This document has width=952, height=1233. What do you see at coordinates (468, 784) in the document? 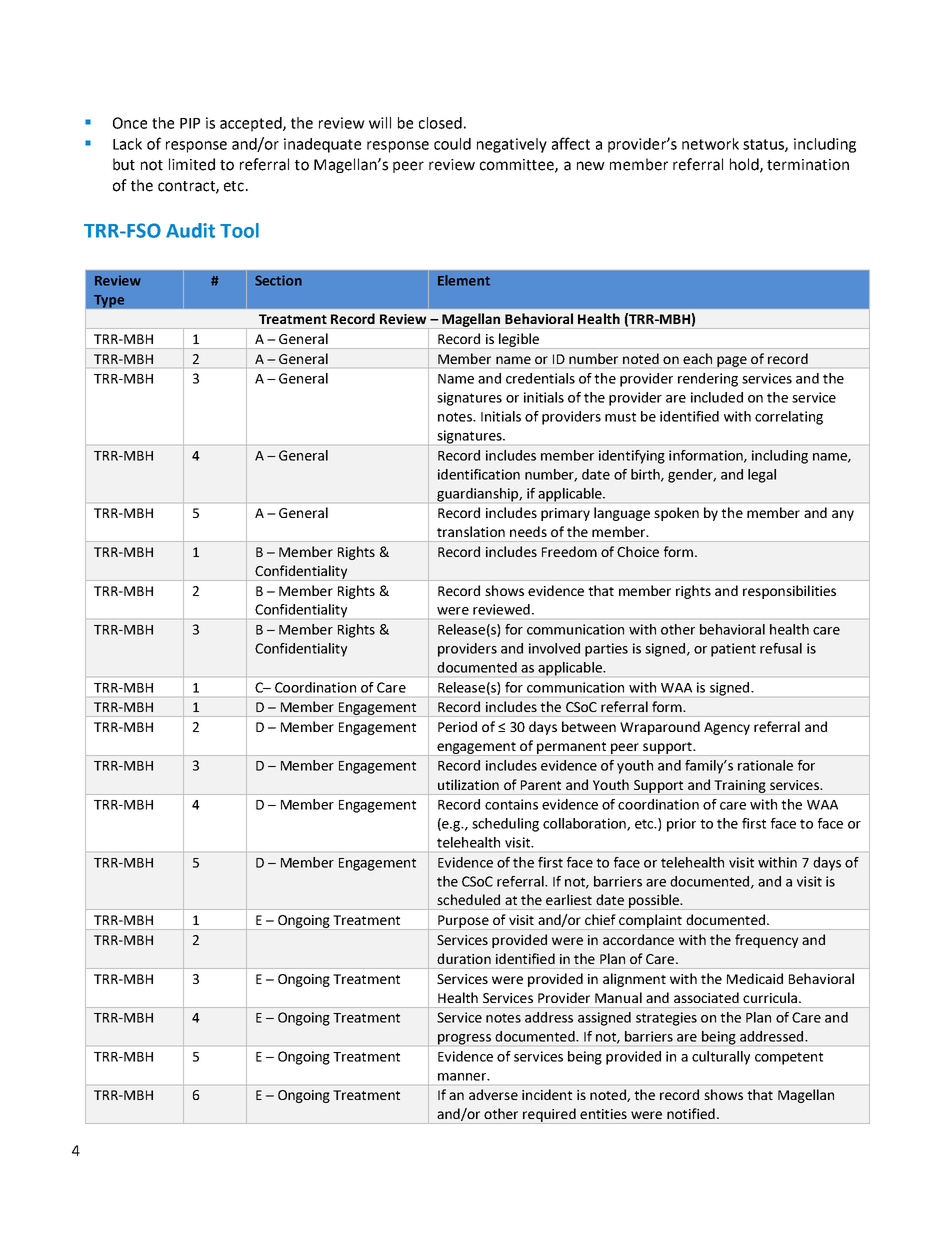
I see `utilization` at bounding box center [468, 784].
